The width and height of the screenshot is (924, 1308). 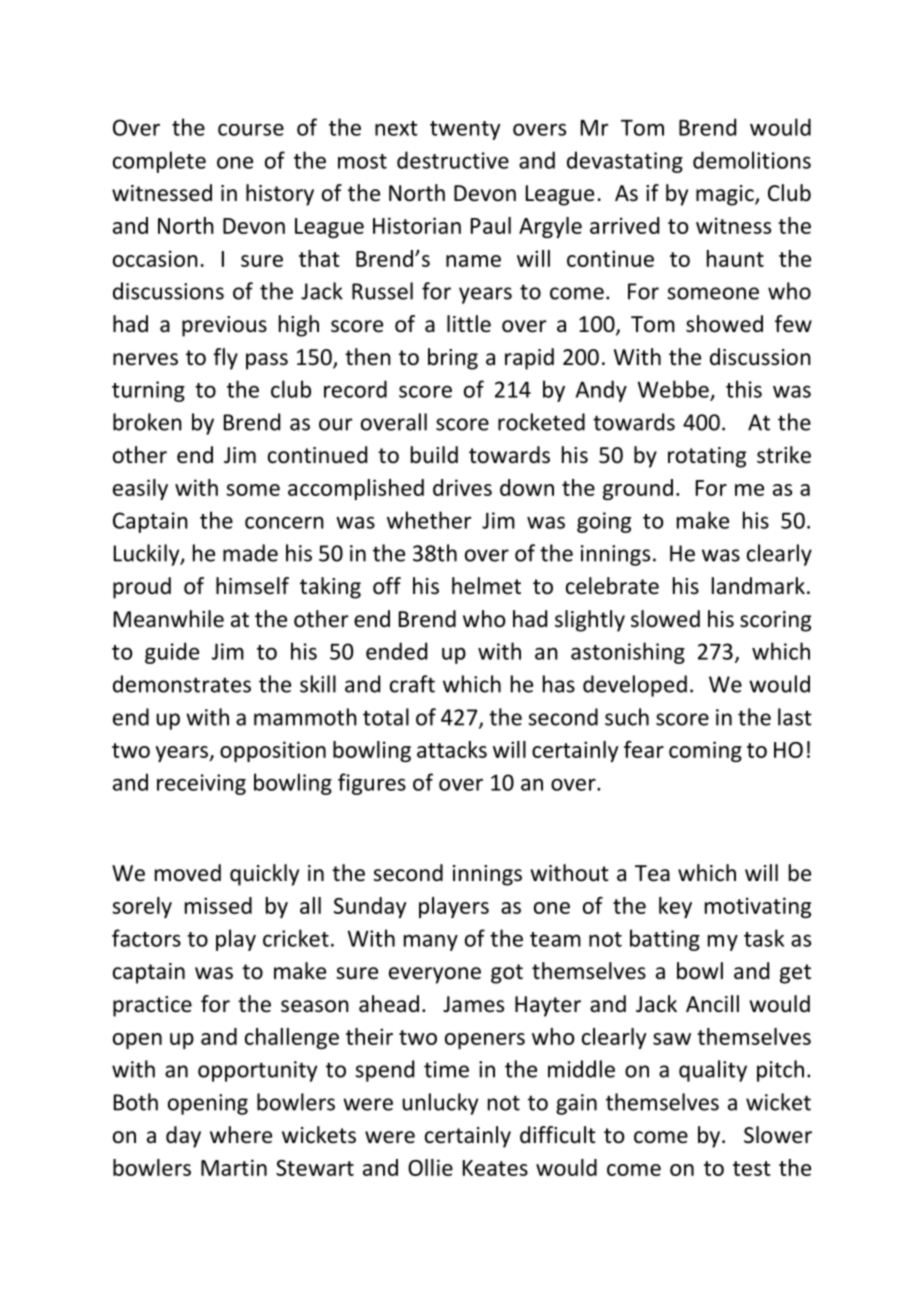 I want to click on test, so click(x=752, y=1168).
